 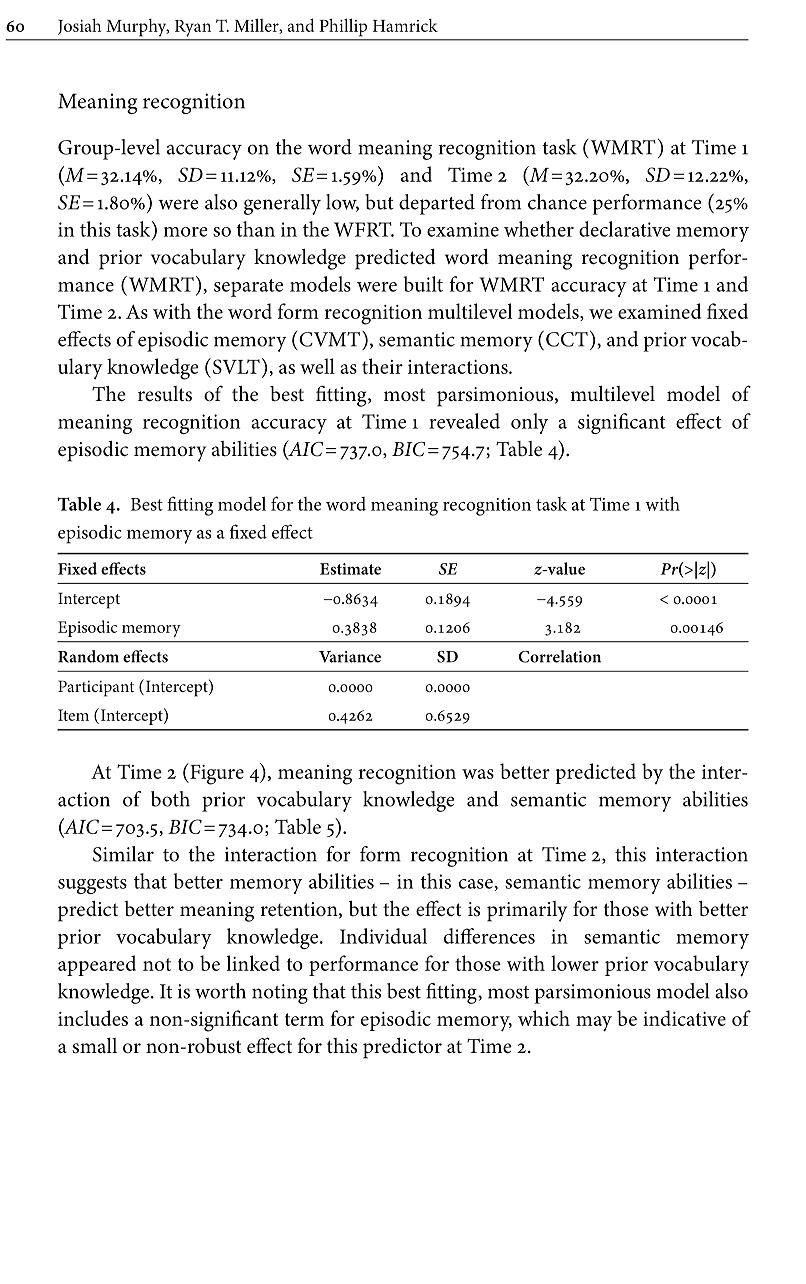 I want to click on includes, so click(x=93, y=1018).
